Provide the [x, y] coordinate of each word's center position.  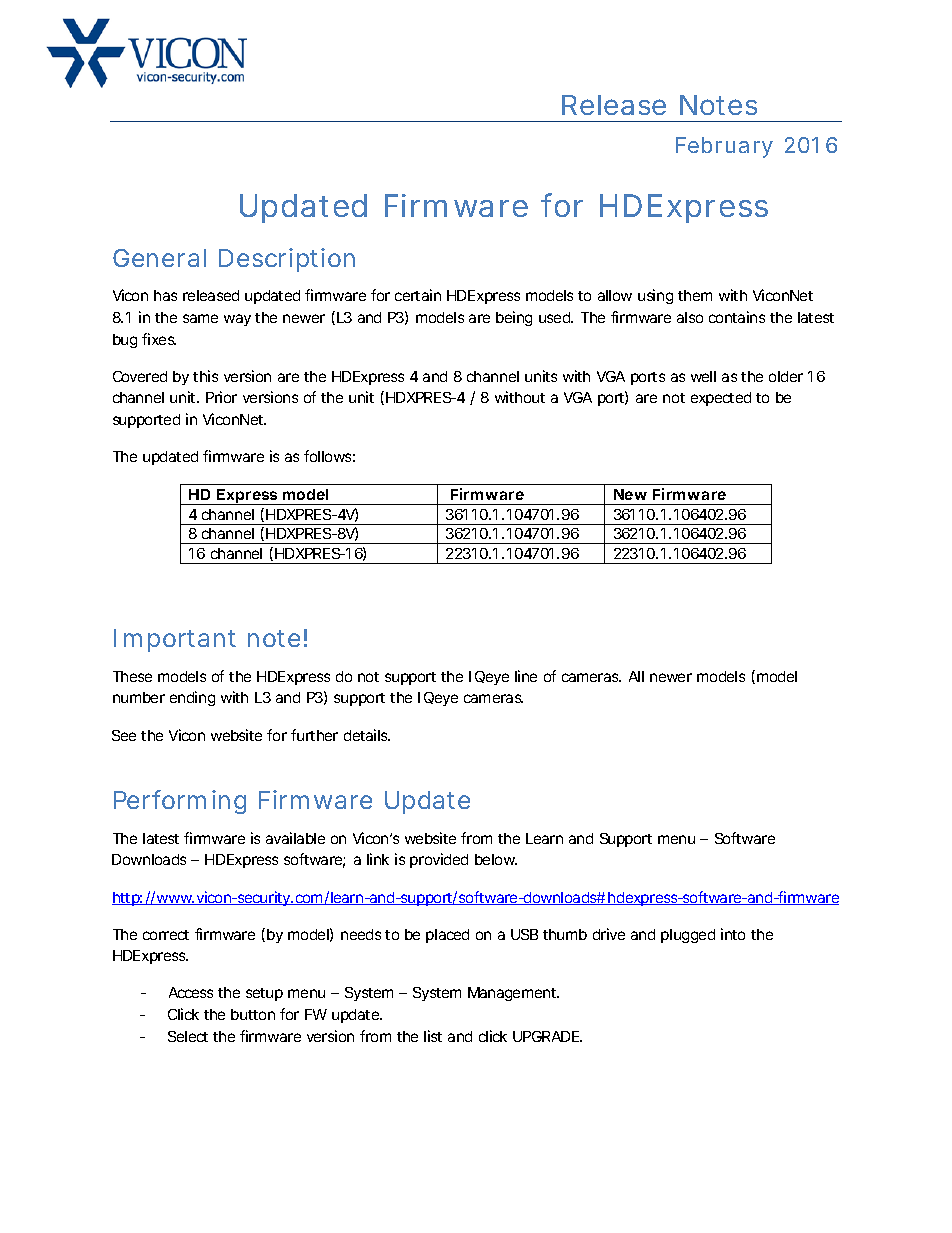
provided [439, 860]
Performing [180, 802]
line [526, 676]
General [159, 258]
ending [192, 698]
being [514, 318]
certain [418, 295]
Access [191, 992]
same [200, 318]
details [367, 735]
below [496, 859]
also [690, 317]
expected [721, 399]
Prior [221, 397]
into [733, 934]
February [724, 147]
